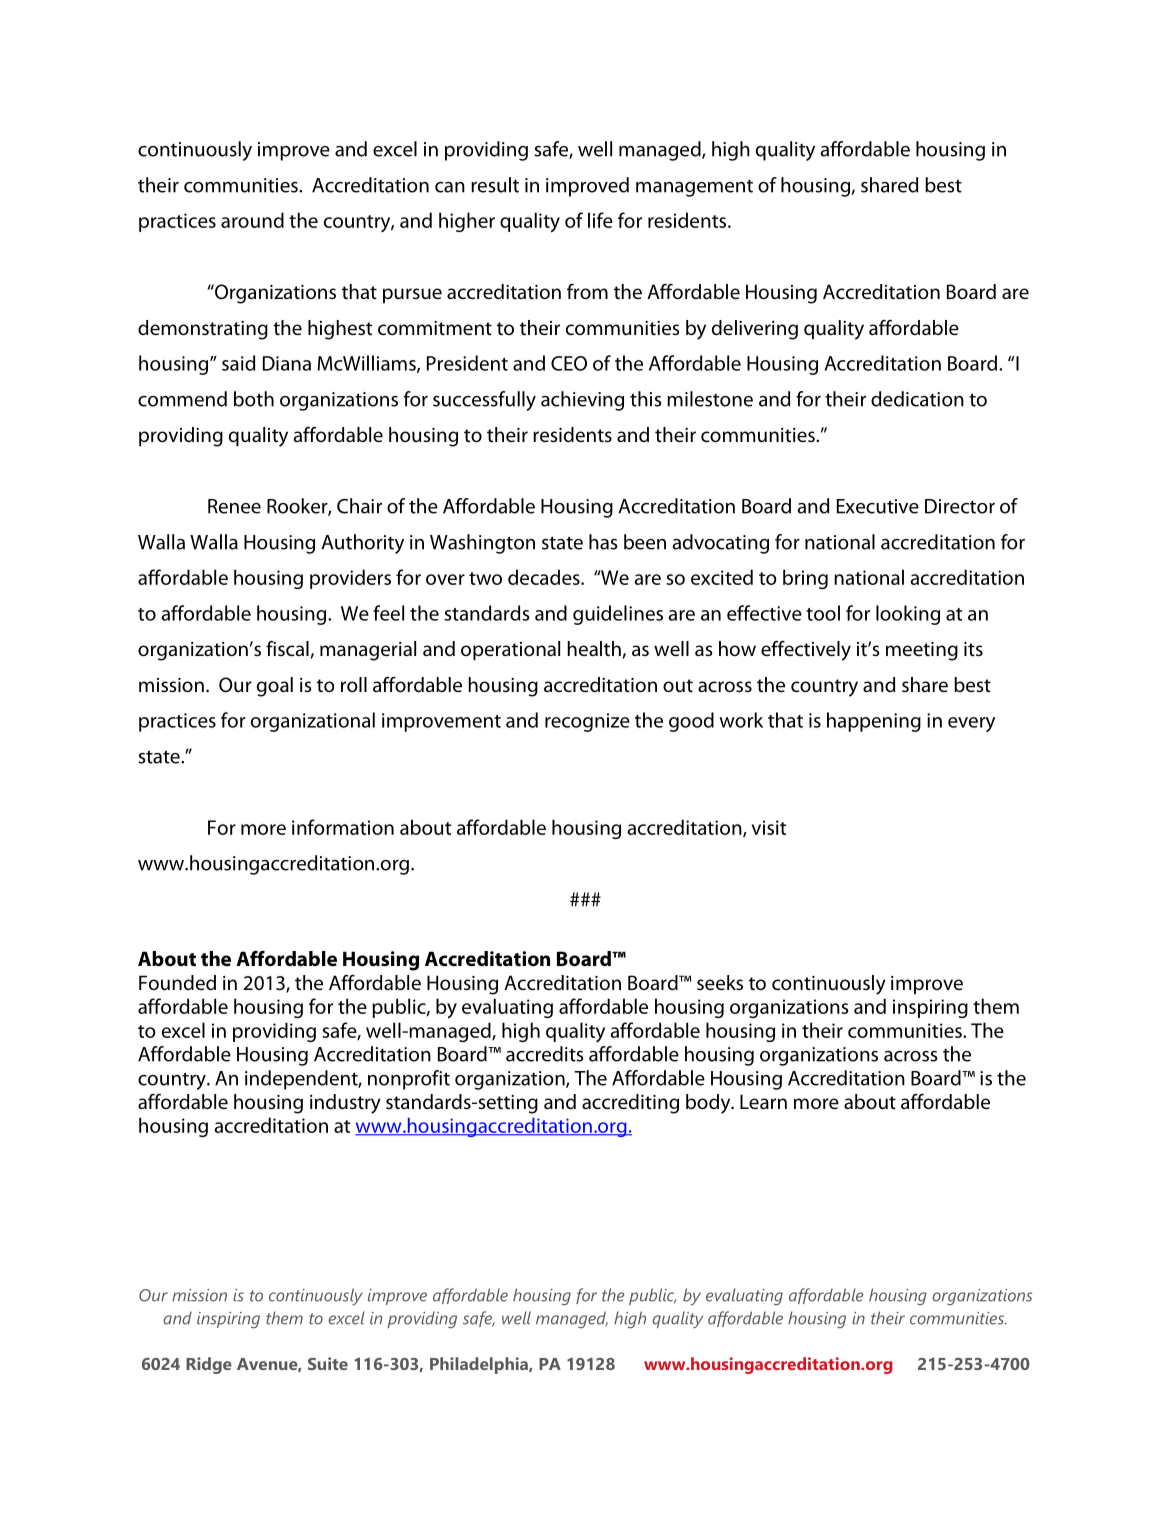 The image size is (1171, 1515). I want to click on Suite, so click(328, 1363).
